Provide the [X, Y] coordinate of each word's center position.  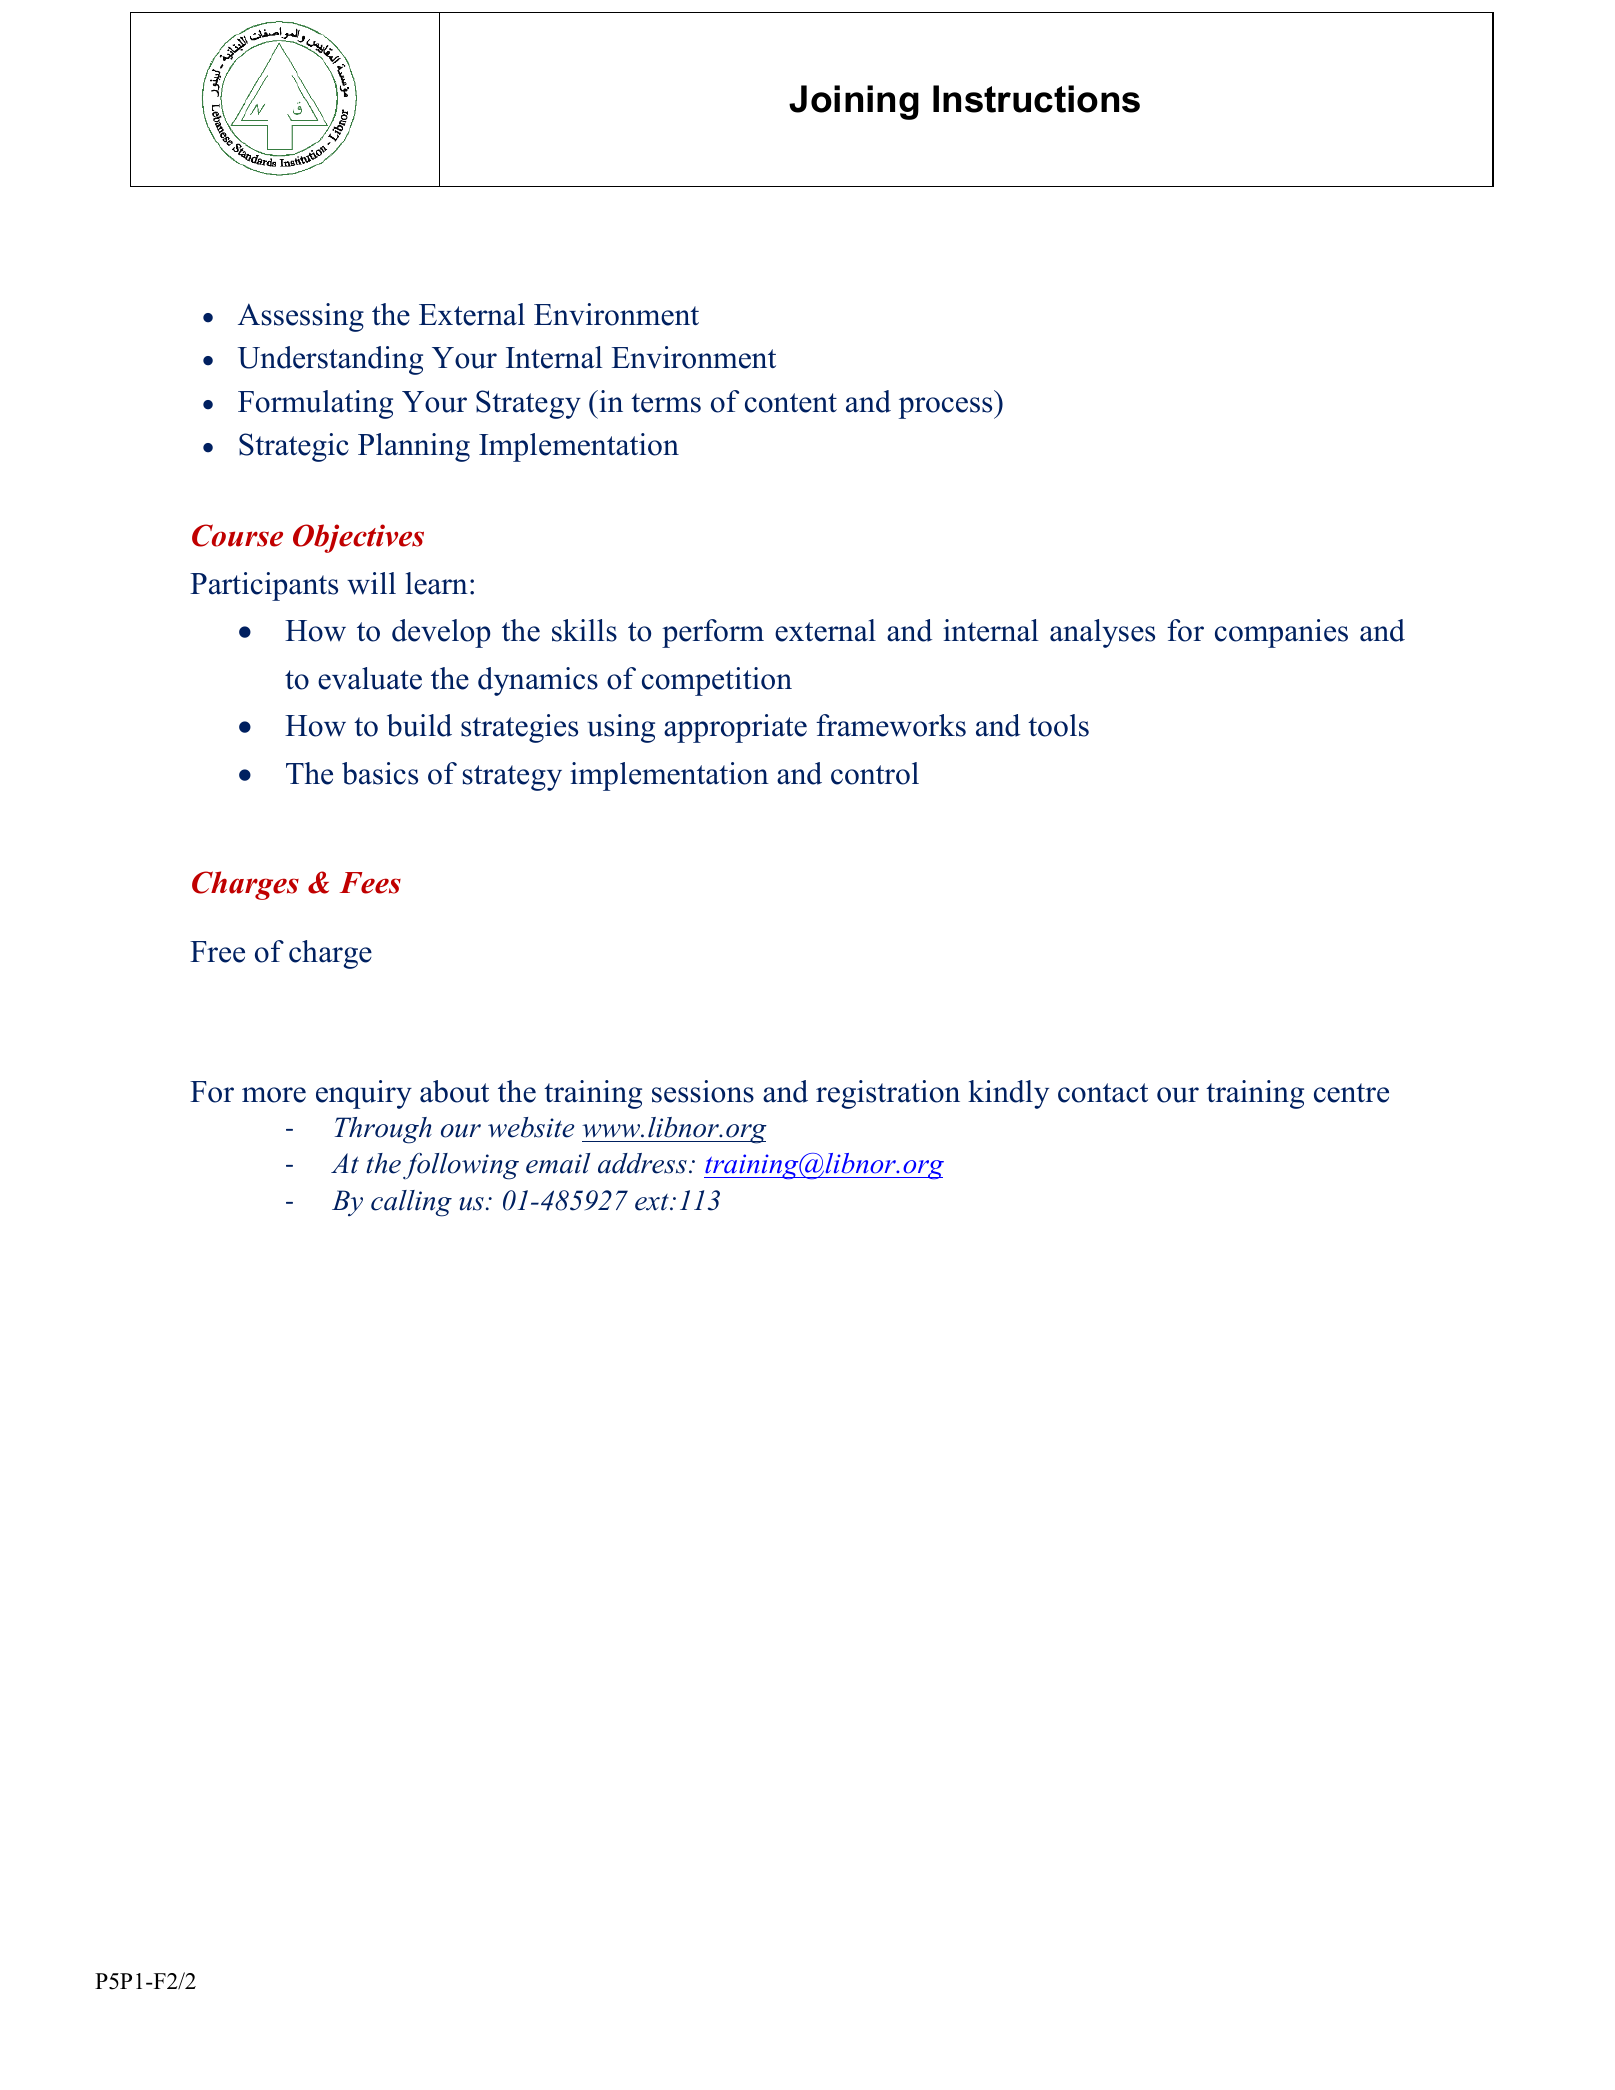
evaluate [370, 678]
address [642, 1163]
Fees [370, 883]
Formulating [315, 404]
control [875, 773]
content [791, 403]
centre [1351, 1093]
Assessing [301, 317]
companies [1281, 633]
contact [1103, 1093]
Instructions [1036, 99]
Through [383, 1130]
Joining [854, 102]
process [947, 408]
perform [713, 633]
